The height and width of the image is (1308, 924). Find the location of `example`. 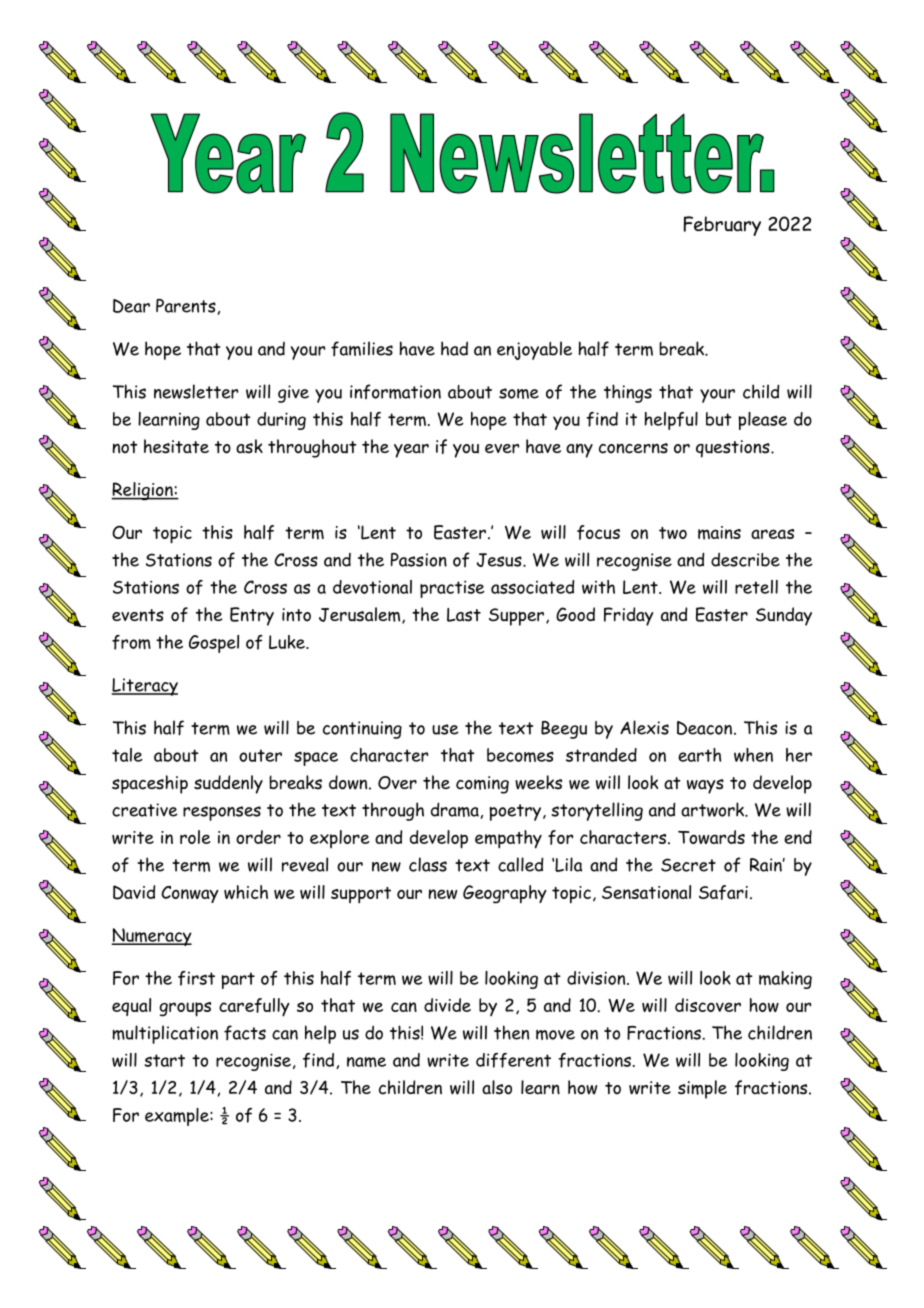

example is located at coordinates (178, 1117).
